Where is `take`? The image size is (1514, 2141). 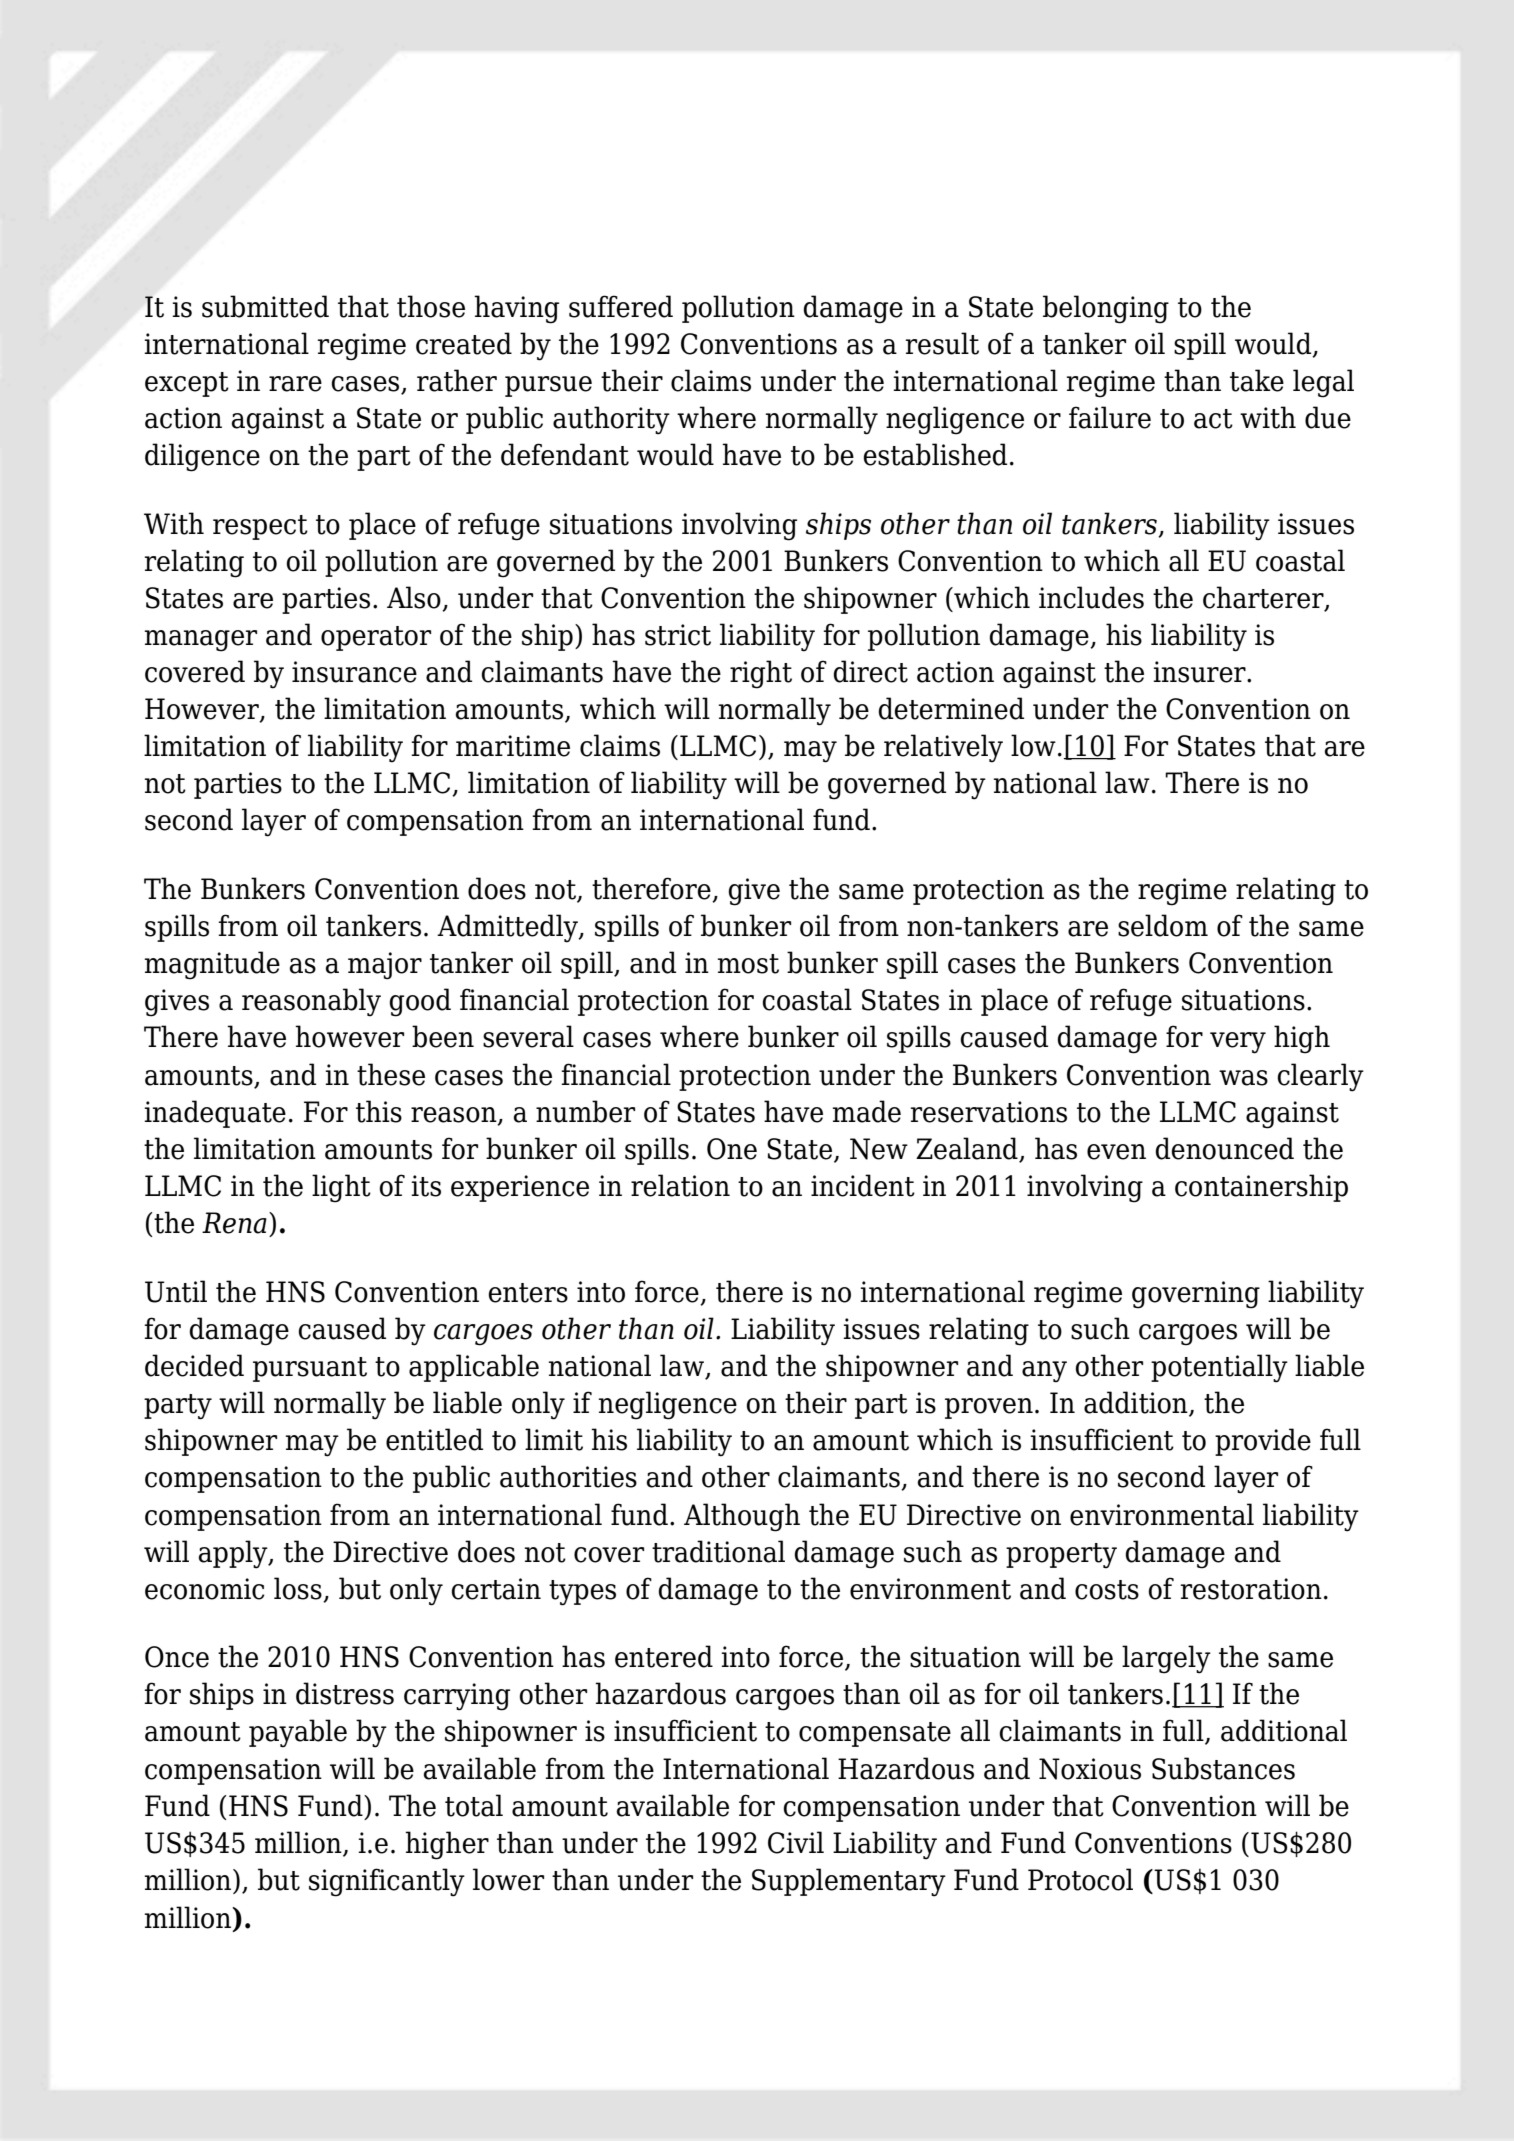 take is located at coordinates (1257, 380).
